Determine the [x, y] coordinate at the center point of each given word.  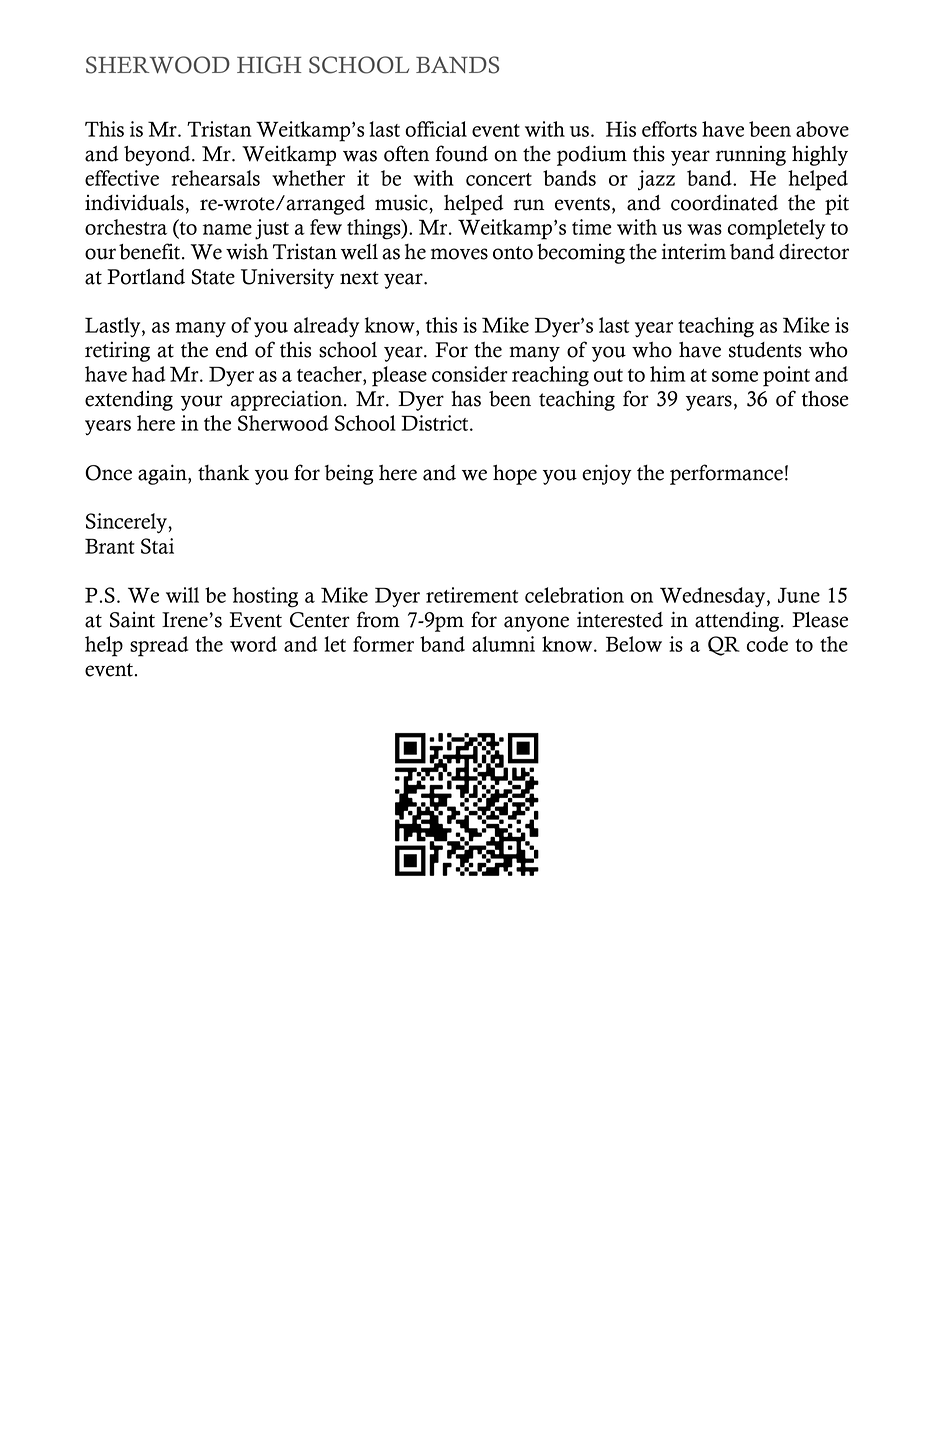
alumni [503, 644]
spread [159, 646]
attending [738, 621]
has [466, 399]
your [202, 403]
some [735, 376]
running [751, 156]
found [461, 153]
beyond [158, 156]
